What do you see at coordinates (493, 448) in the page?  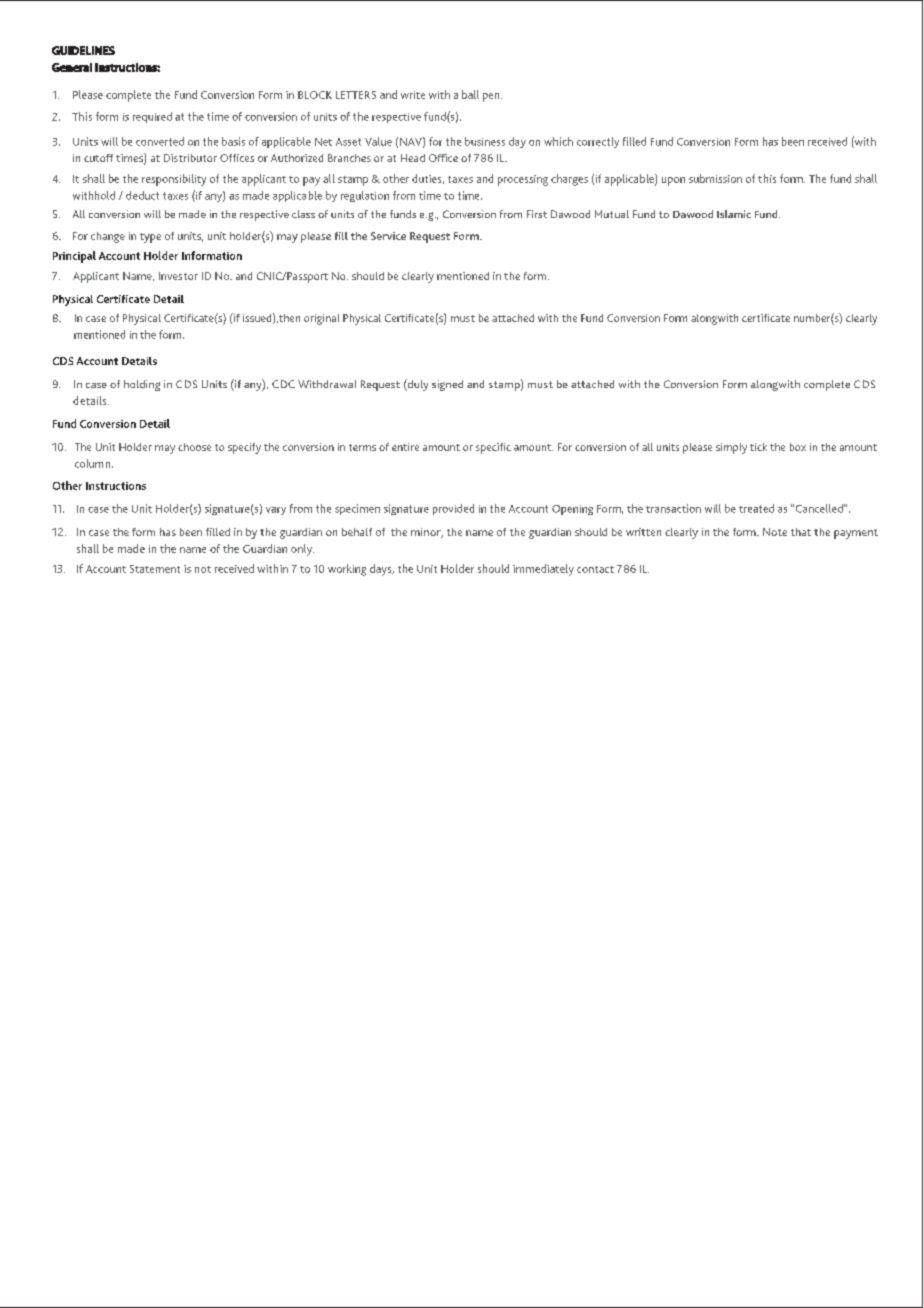 I see `specific` at bounding box center [493, 448].
